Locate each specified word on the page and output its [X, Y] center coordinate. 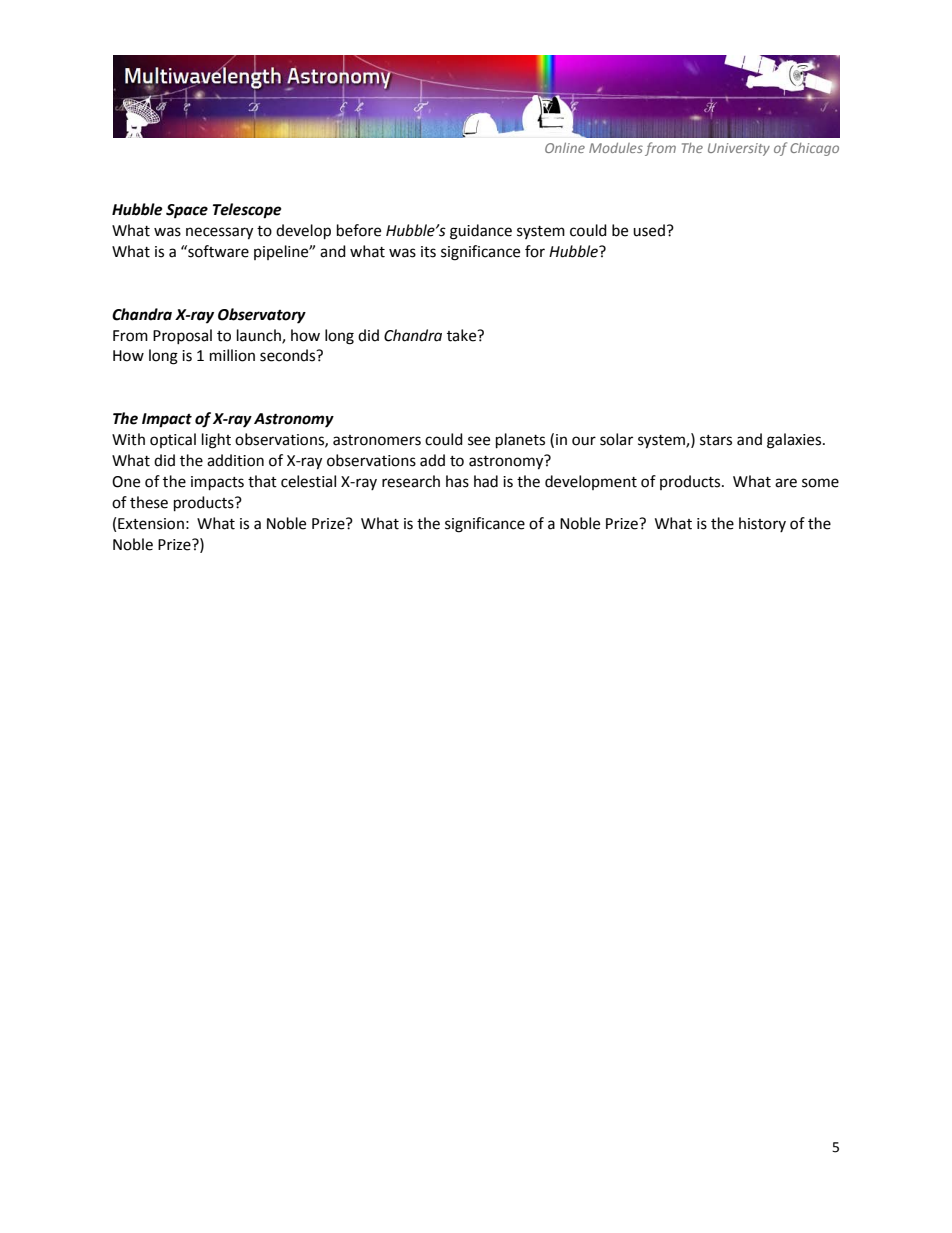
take [463, 335]
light [216, 441]
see [479, 441]
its [428, 252]
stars [716, 440]
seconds [289, 355]
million [232, 355]
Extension [151, 524]
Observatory [262, 316]
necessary [219, 233]
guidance [481, 232]
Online [565, 148]
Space [187, 211]
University [739, 149]
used [649, 230]
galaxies [795, 441]
